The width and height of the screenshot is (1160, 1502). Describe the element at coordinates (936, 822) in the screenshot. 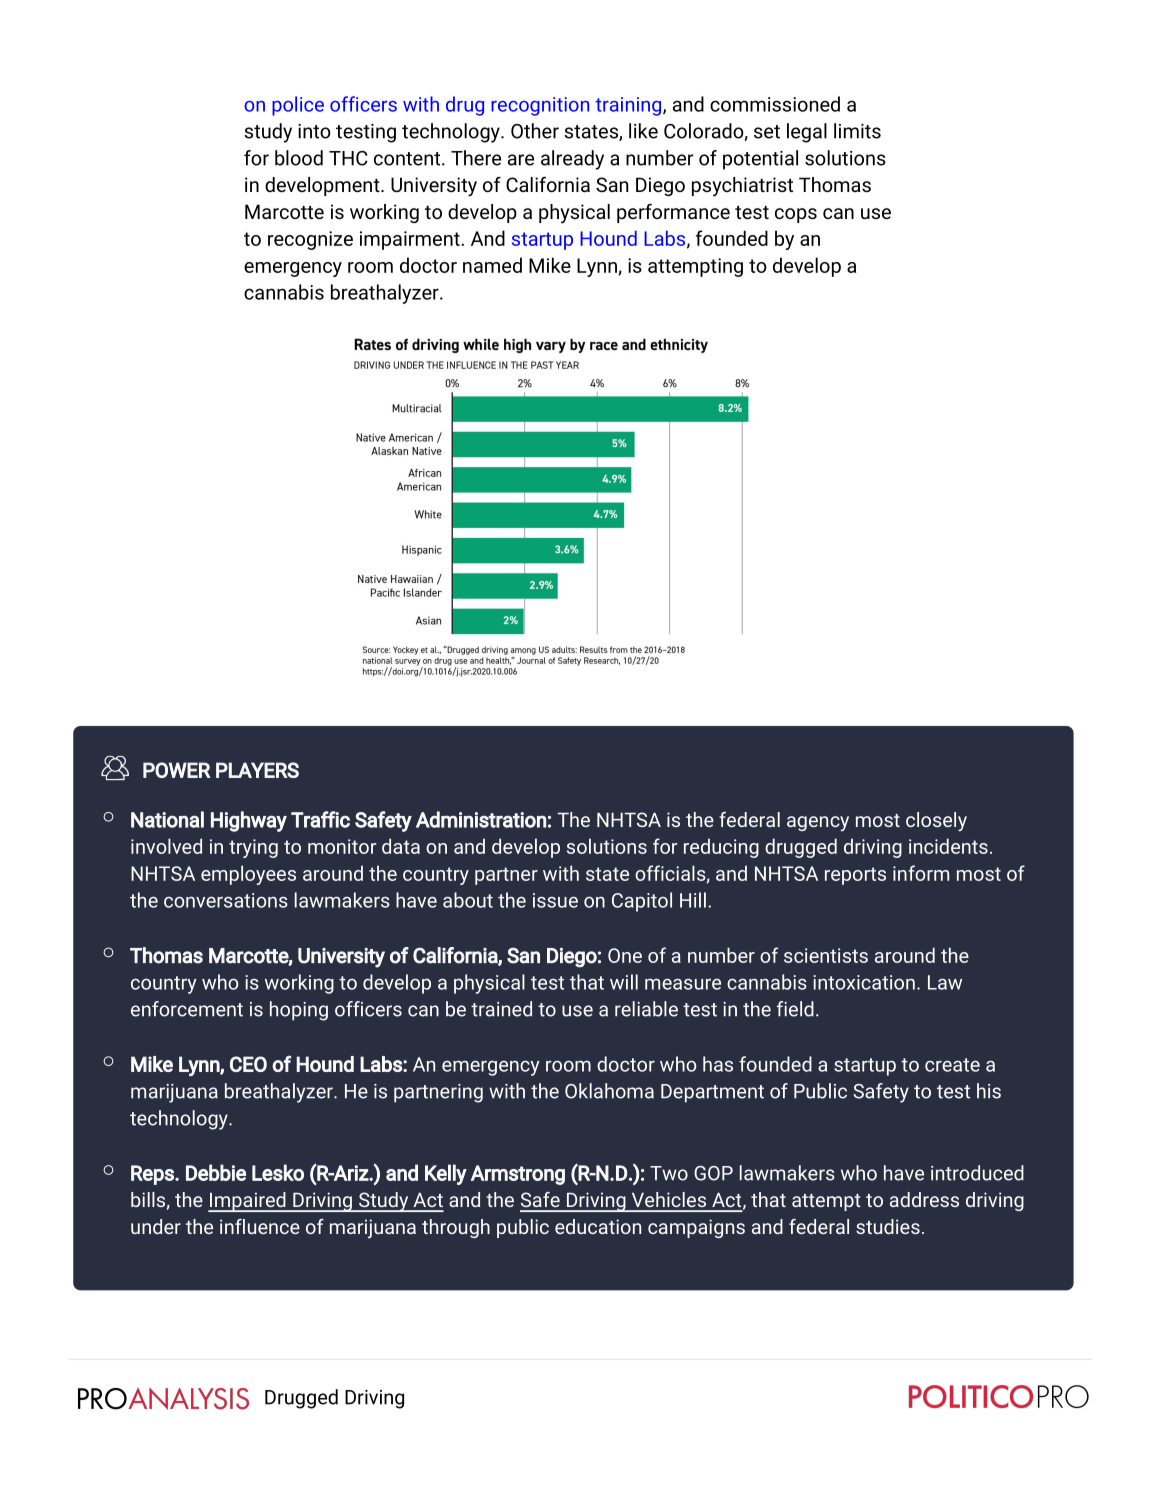

I see `closely` at that location.
